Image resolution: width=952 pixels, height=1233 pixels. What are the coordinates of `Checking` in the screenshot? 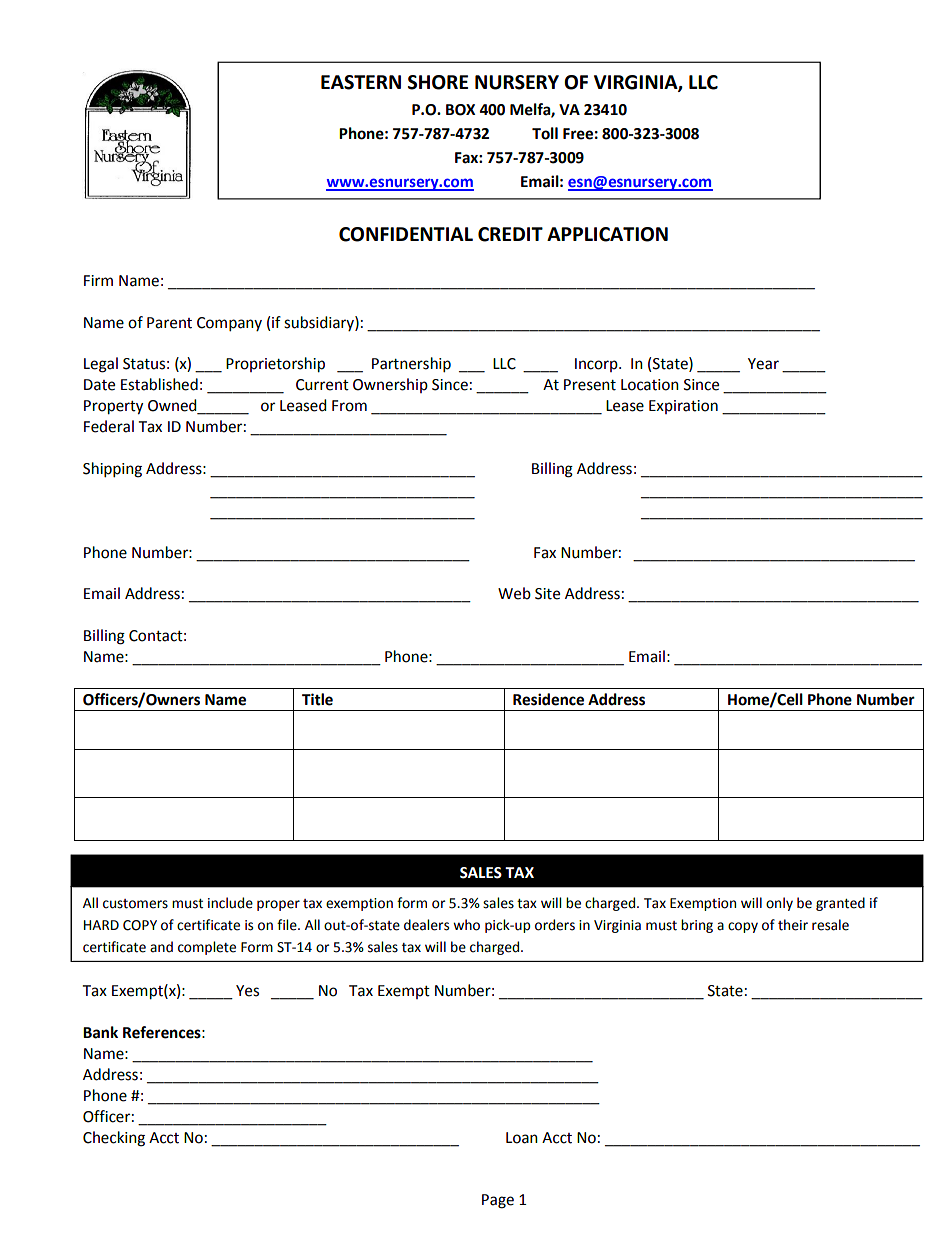 It's located at (114, 1139).
